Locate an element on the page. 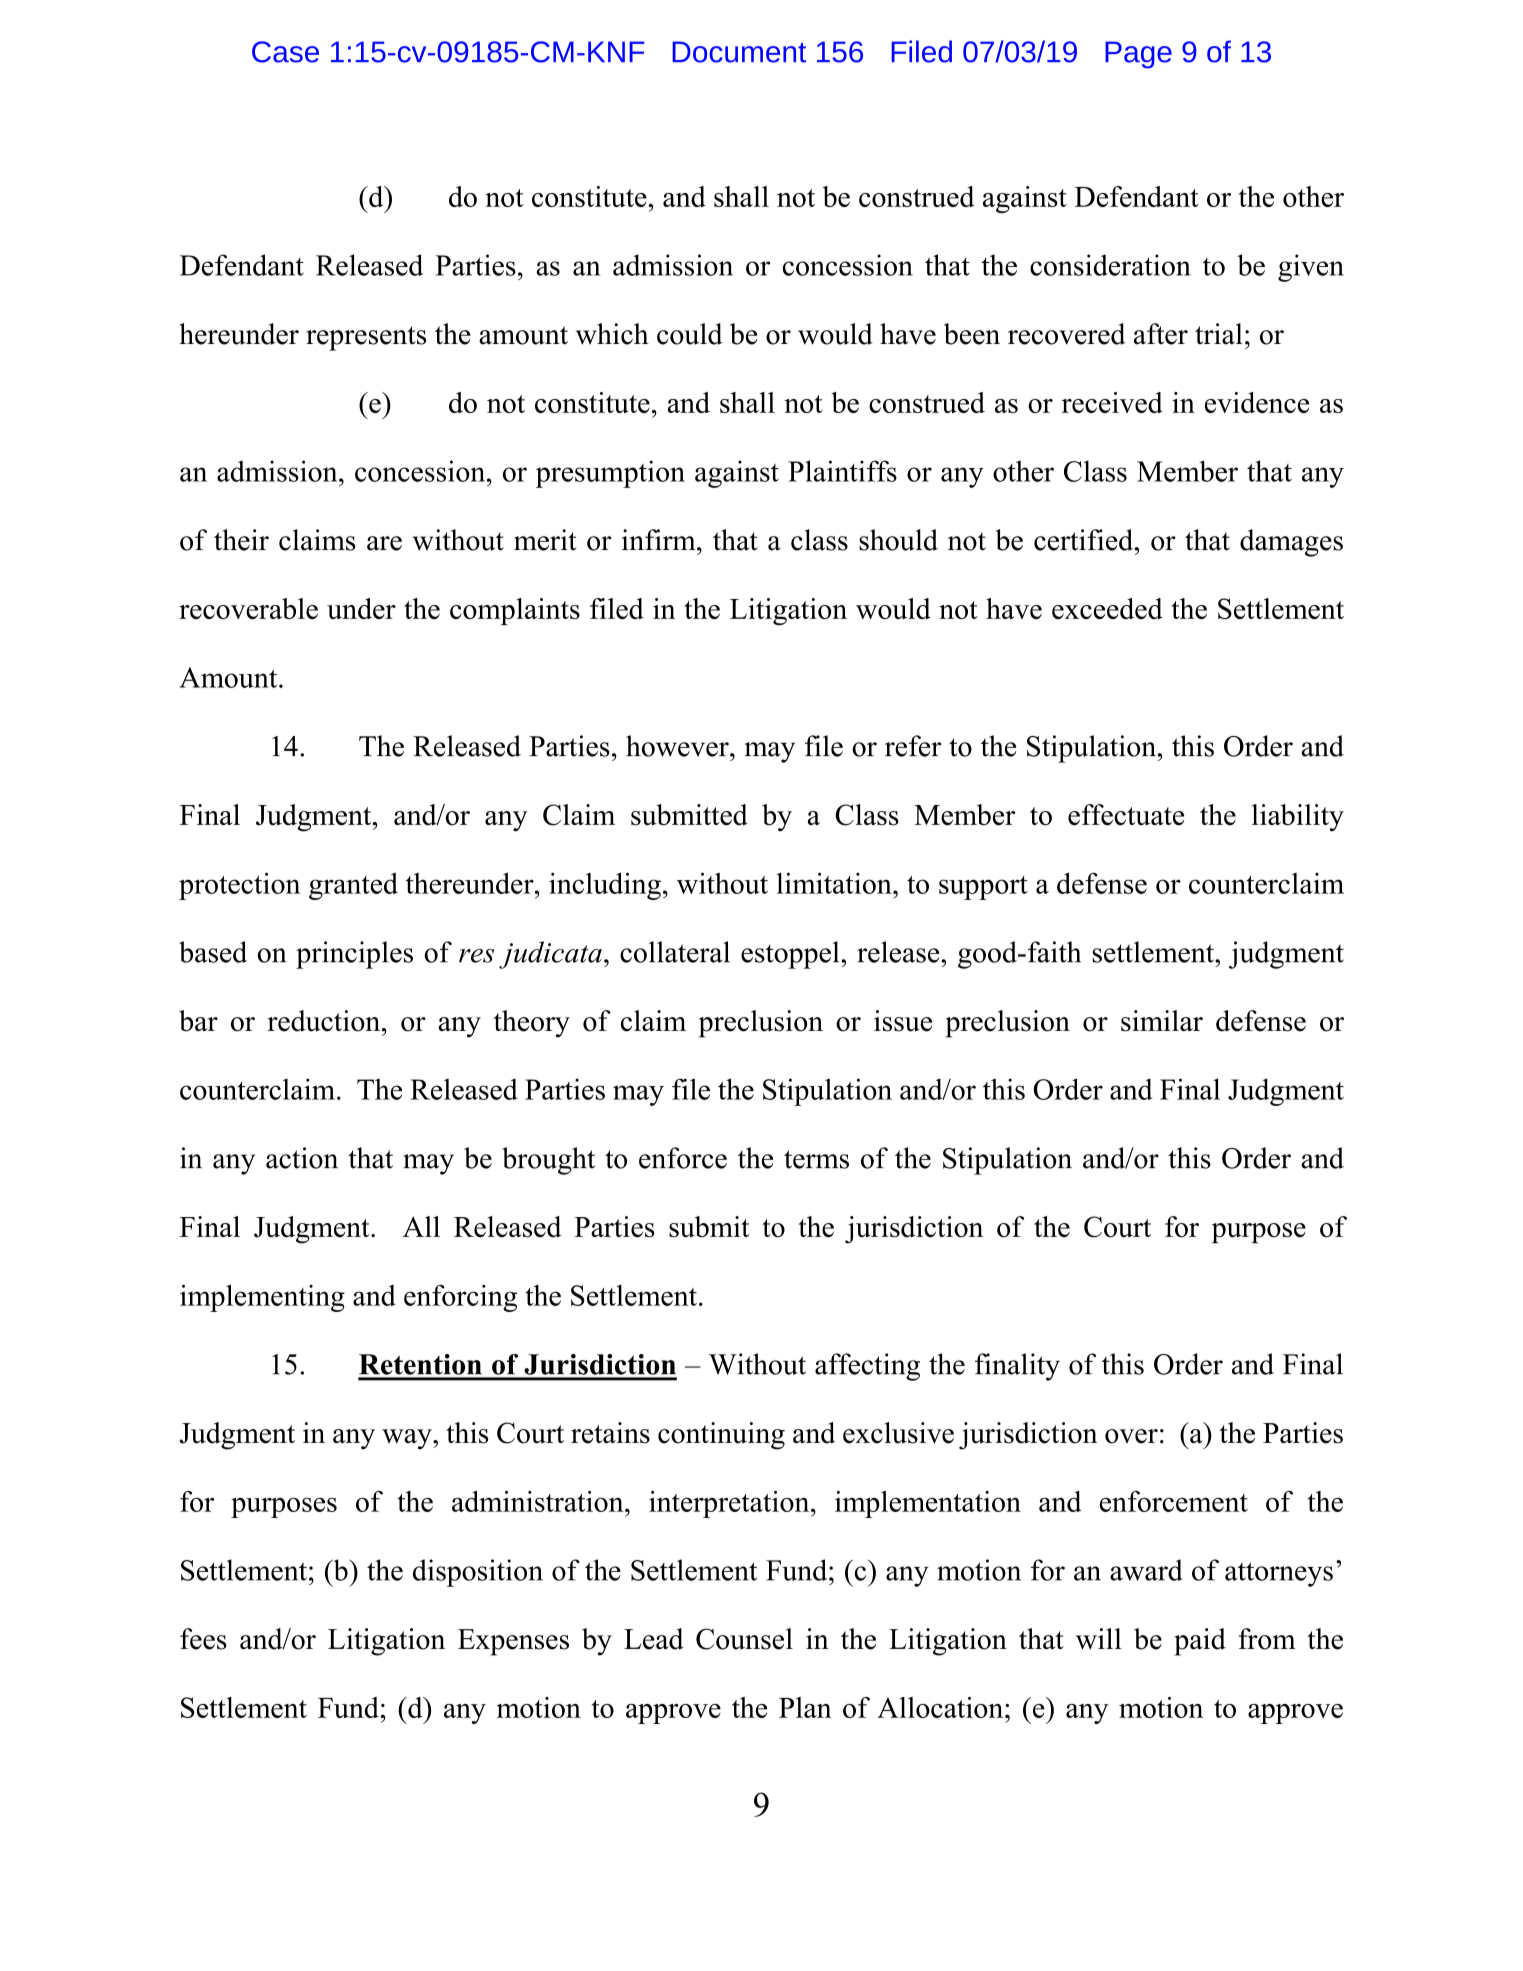  Case is located at coordinates (285, 52).
